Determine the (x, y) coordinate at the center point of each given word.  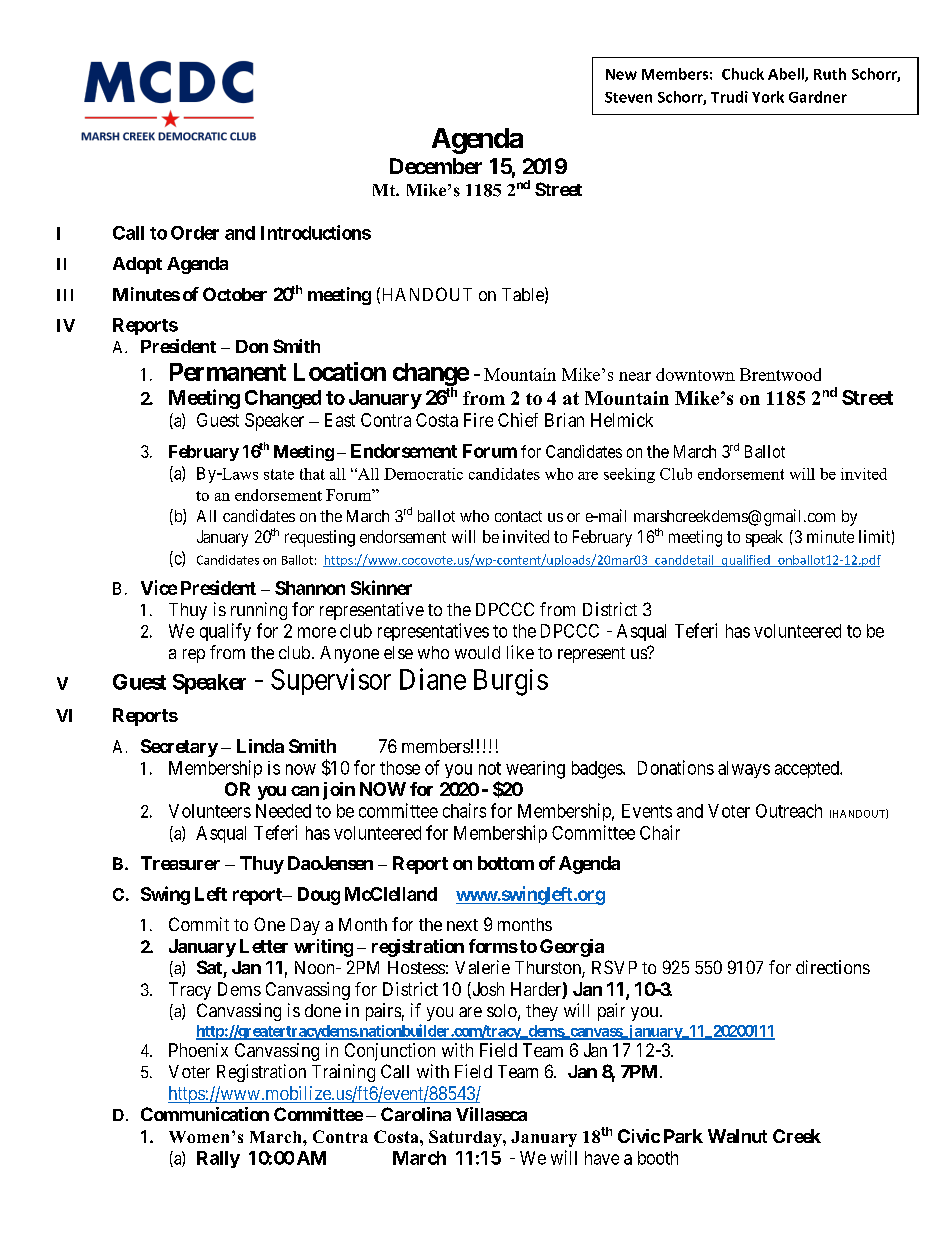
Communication (205, 1114)
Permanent (228, 372)
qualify (225, 632)
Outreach (789, 811)
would (477, 652)
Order (195, 233)
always (744, 769)
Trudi (729, 97)
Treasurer (180, 863)
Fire (478, 420)
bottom (506, 863)
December (436, 166)
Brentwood (780, 374)
